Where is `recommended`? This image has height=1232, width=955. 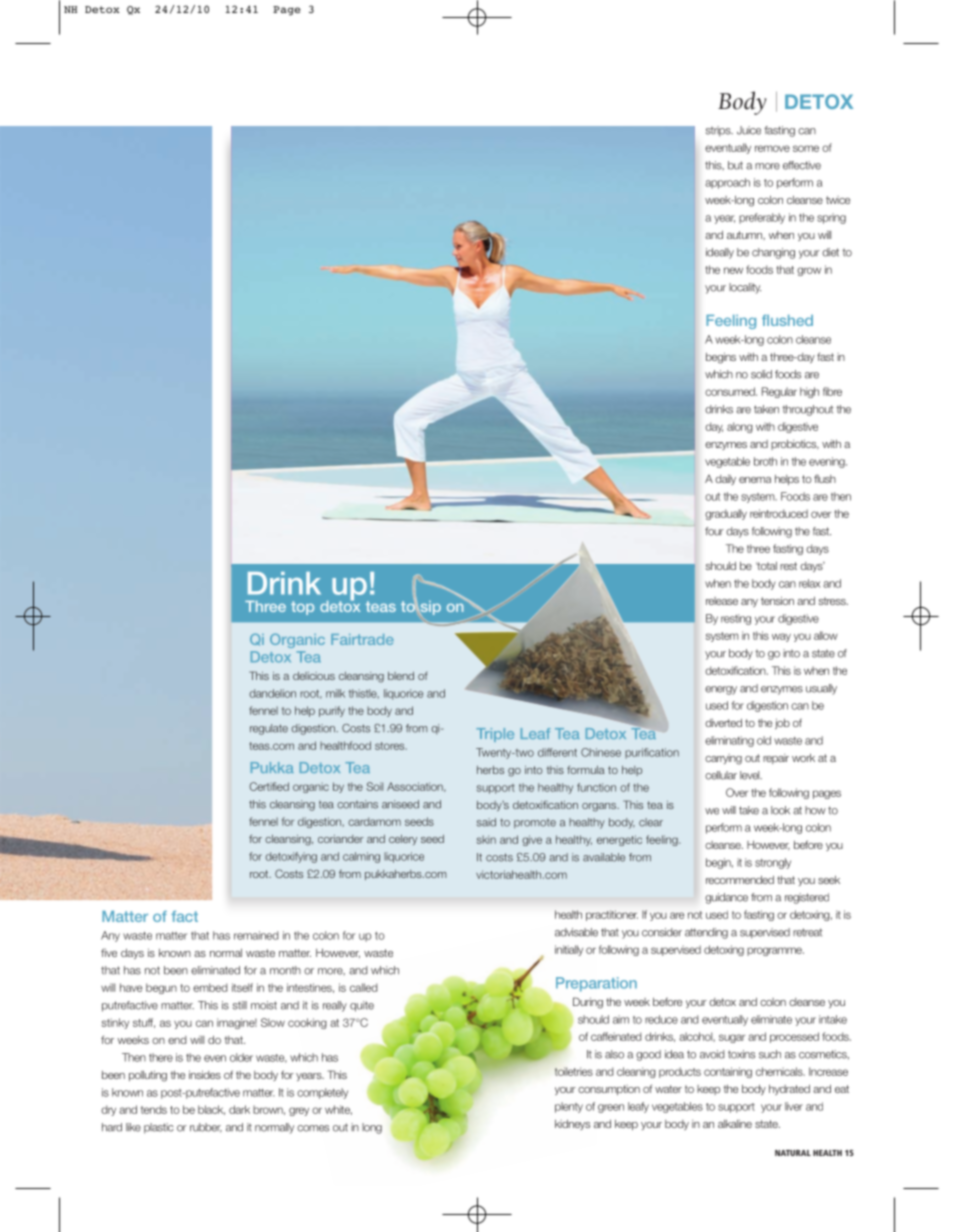
recommended is located at coordinates (740, 880).
